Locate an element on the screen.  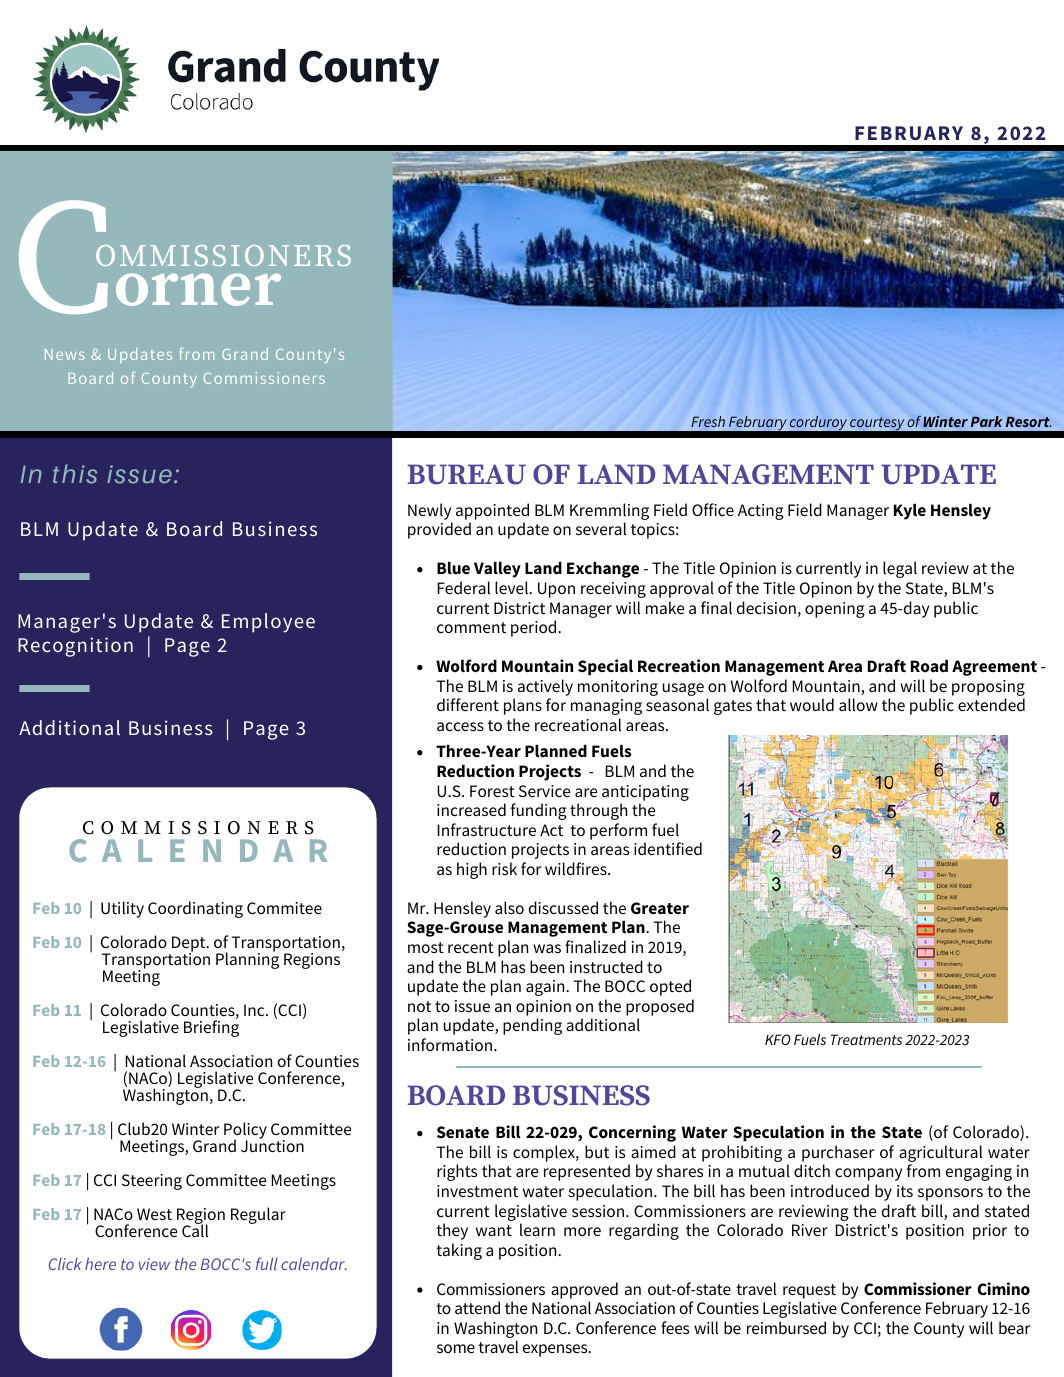
Treatments is located at coordinates (866, 1039).
